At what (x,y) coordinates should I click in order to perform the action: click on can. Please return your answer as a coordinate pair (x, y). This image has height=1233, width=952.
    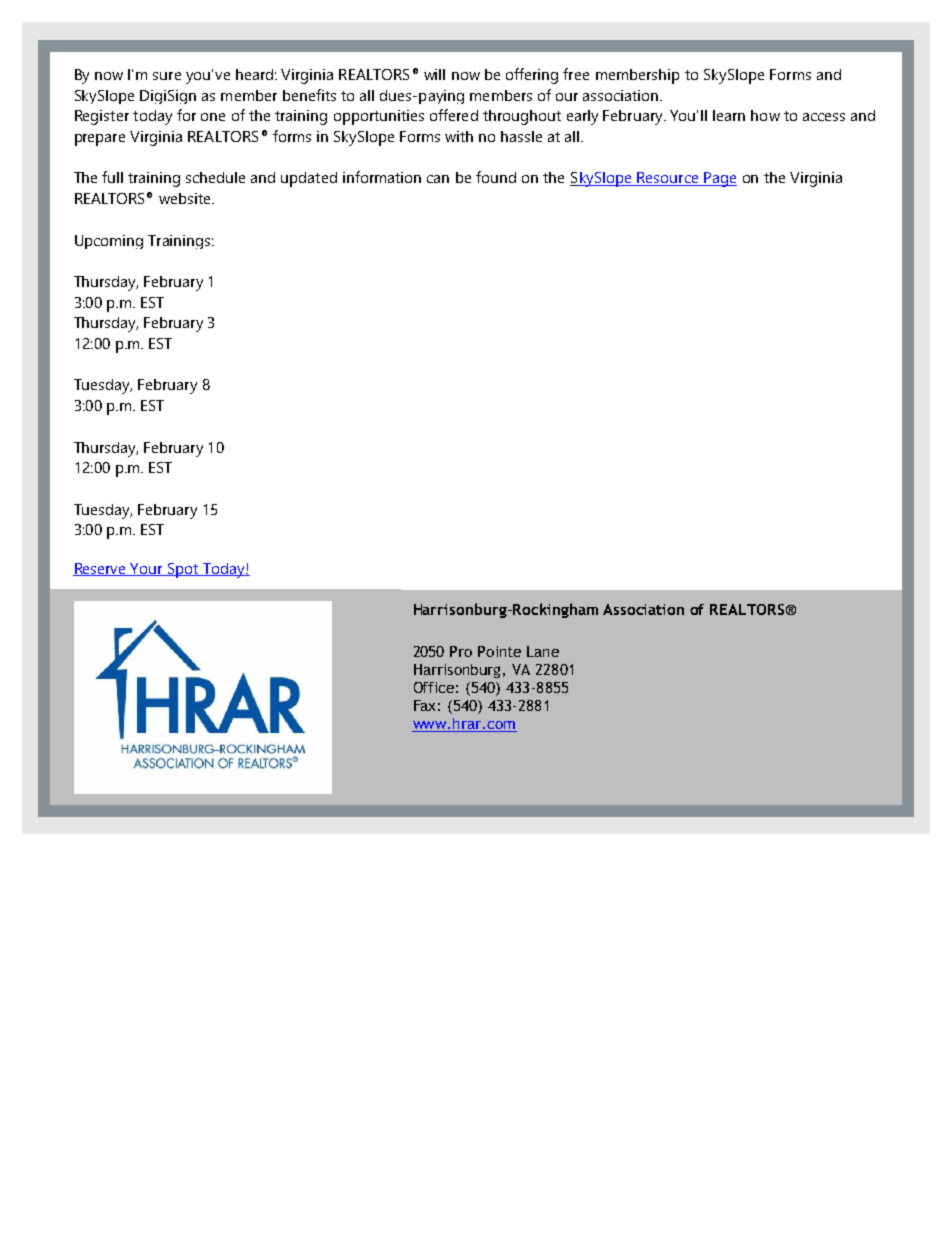
    Looking at the image, I should click on (438, 179).
